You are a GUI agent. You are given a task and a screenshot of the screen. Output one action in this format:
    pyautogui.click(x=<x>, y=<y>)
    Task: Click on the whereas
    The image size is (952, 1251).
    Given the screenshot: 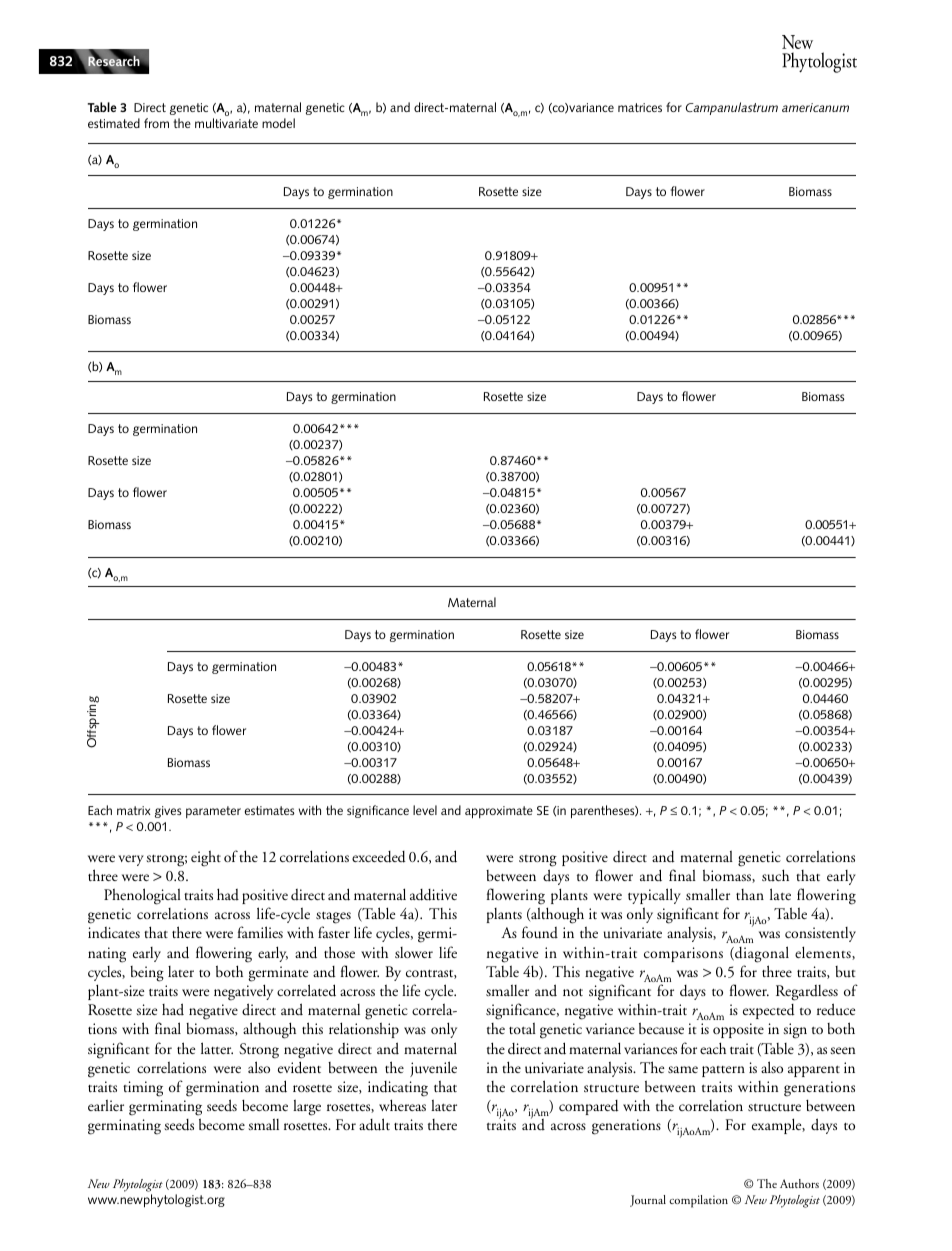 What is the action you would take?
    pyautogui.click(x=402, y=1105)
